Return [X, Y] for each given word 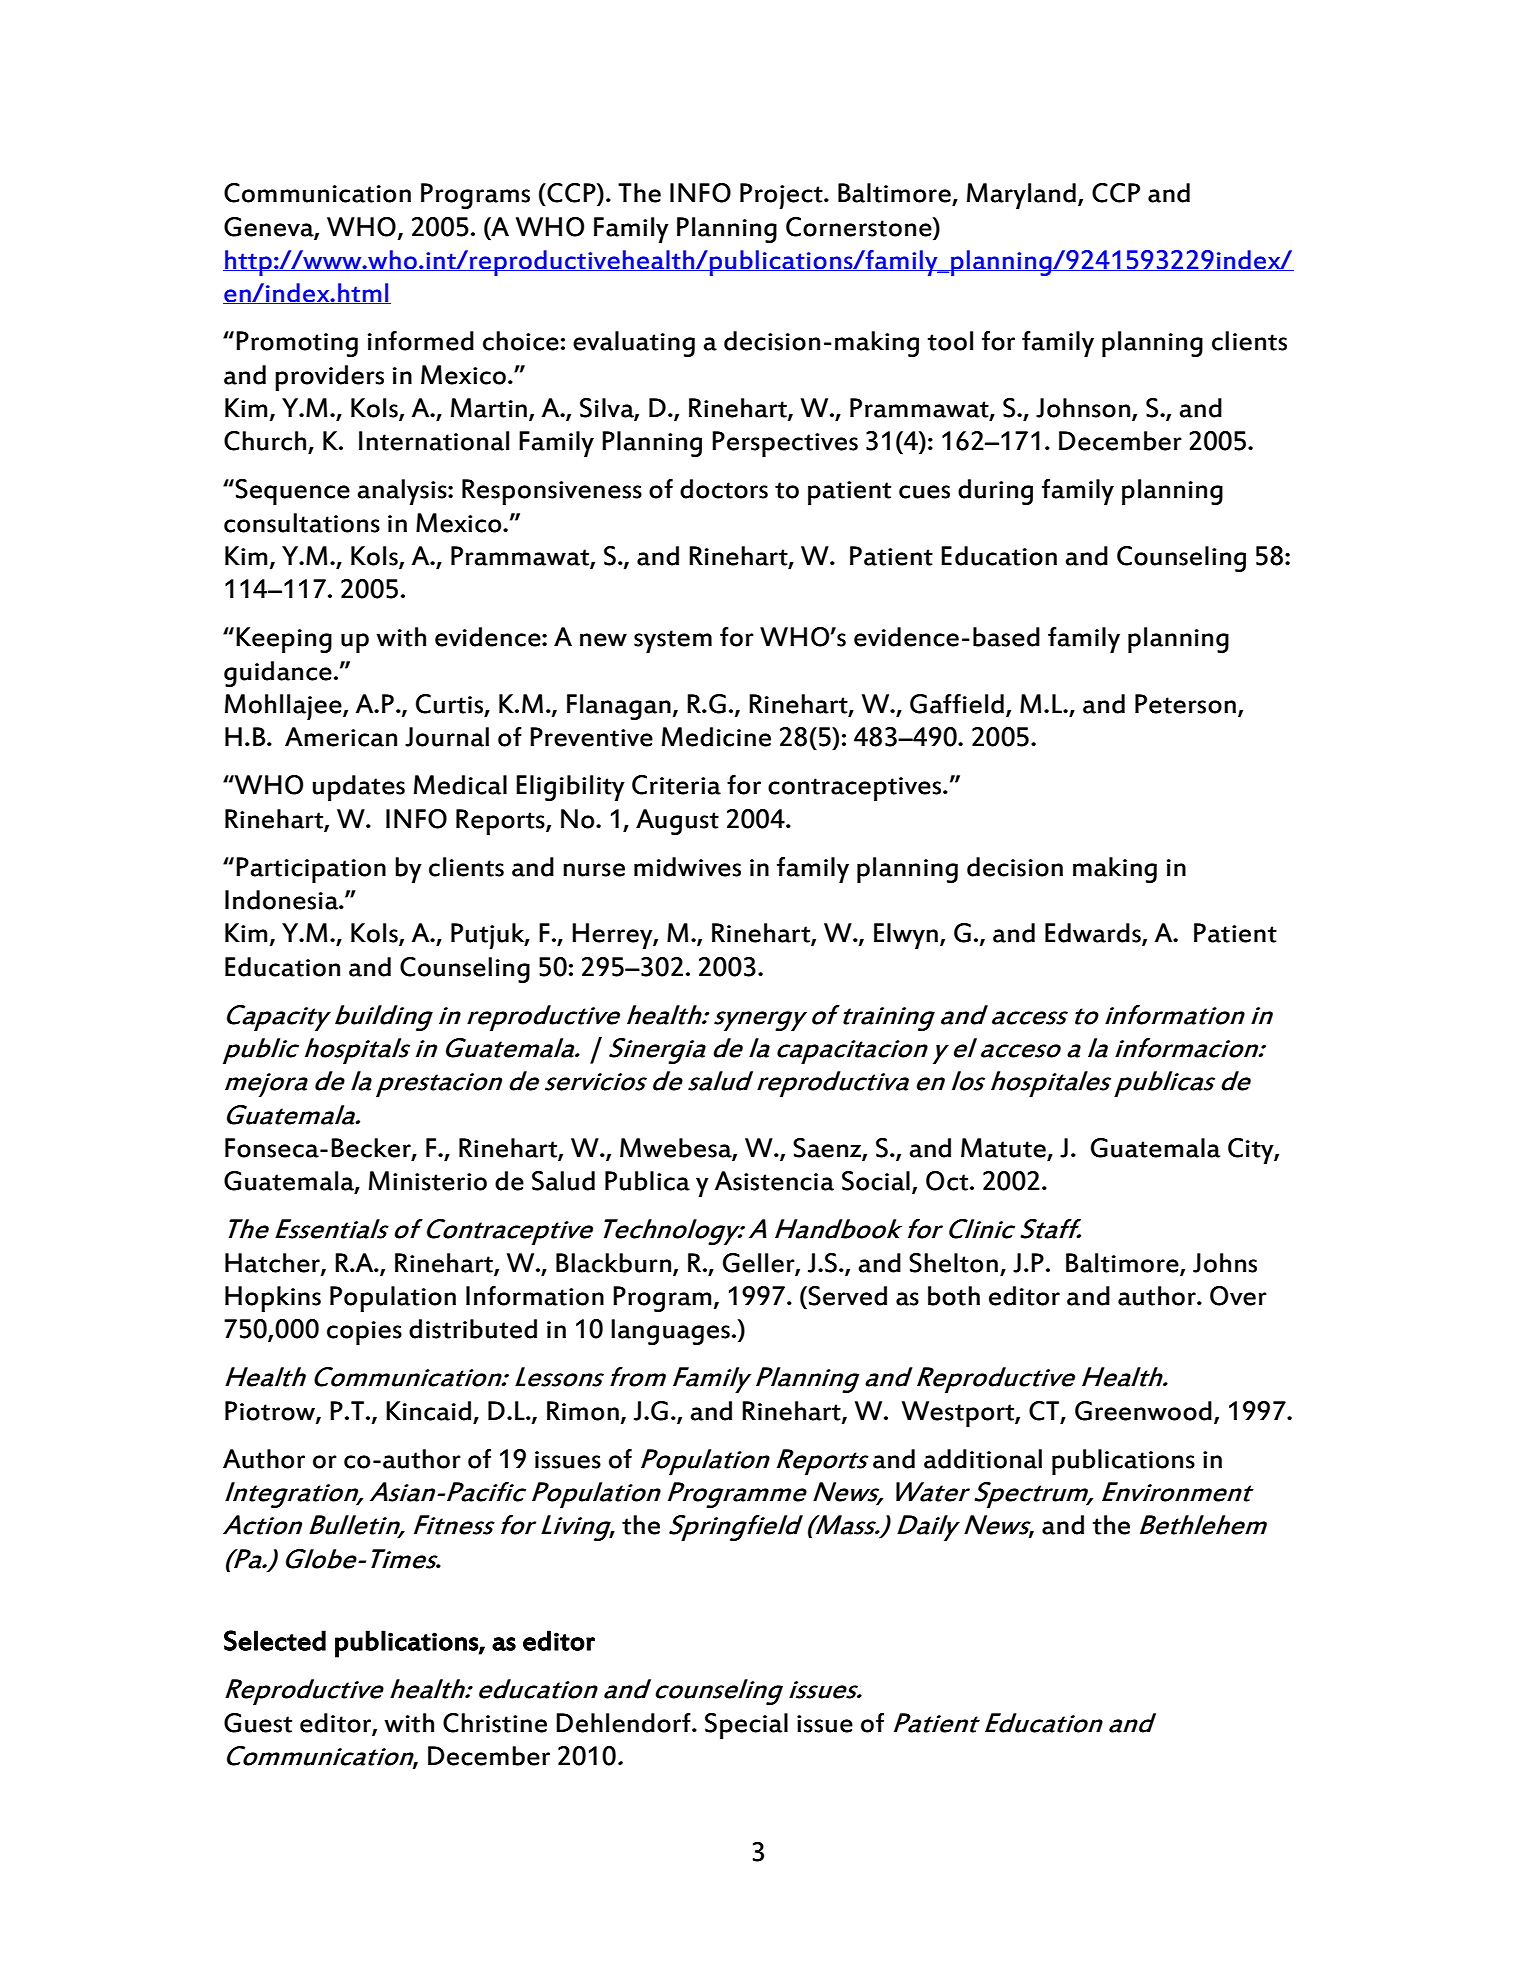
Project [782, 196]
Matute [1004, 1149]
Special [746, 1726]
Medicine [716, 737]
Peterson [1185, 704]
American [341, 737]
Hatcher [273, 1263]
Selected [275, 1640]
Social [876, 1181]
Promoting [297, 344]
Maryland [1021, 196]
